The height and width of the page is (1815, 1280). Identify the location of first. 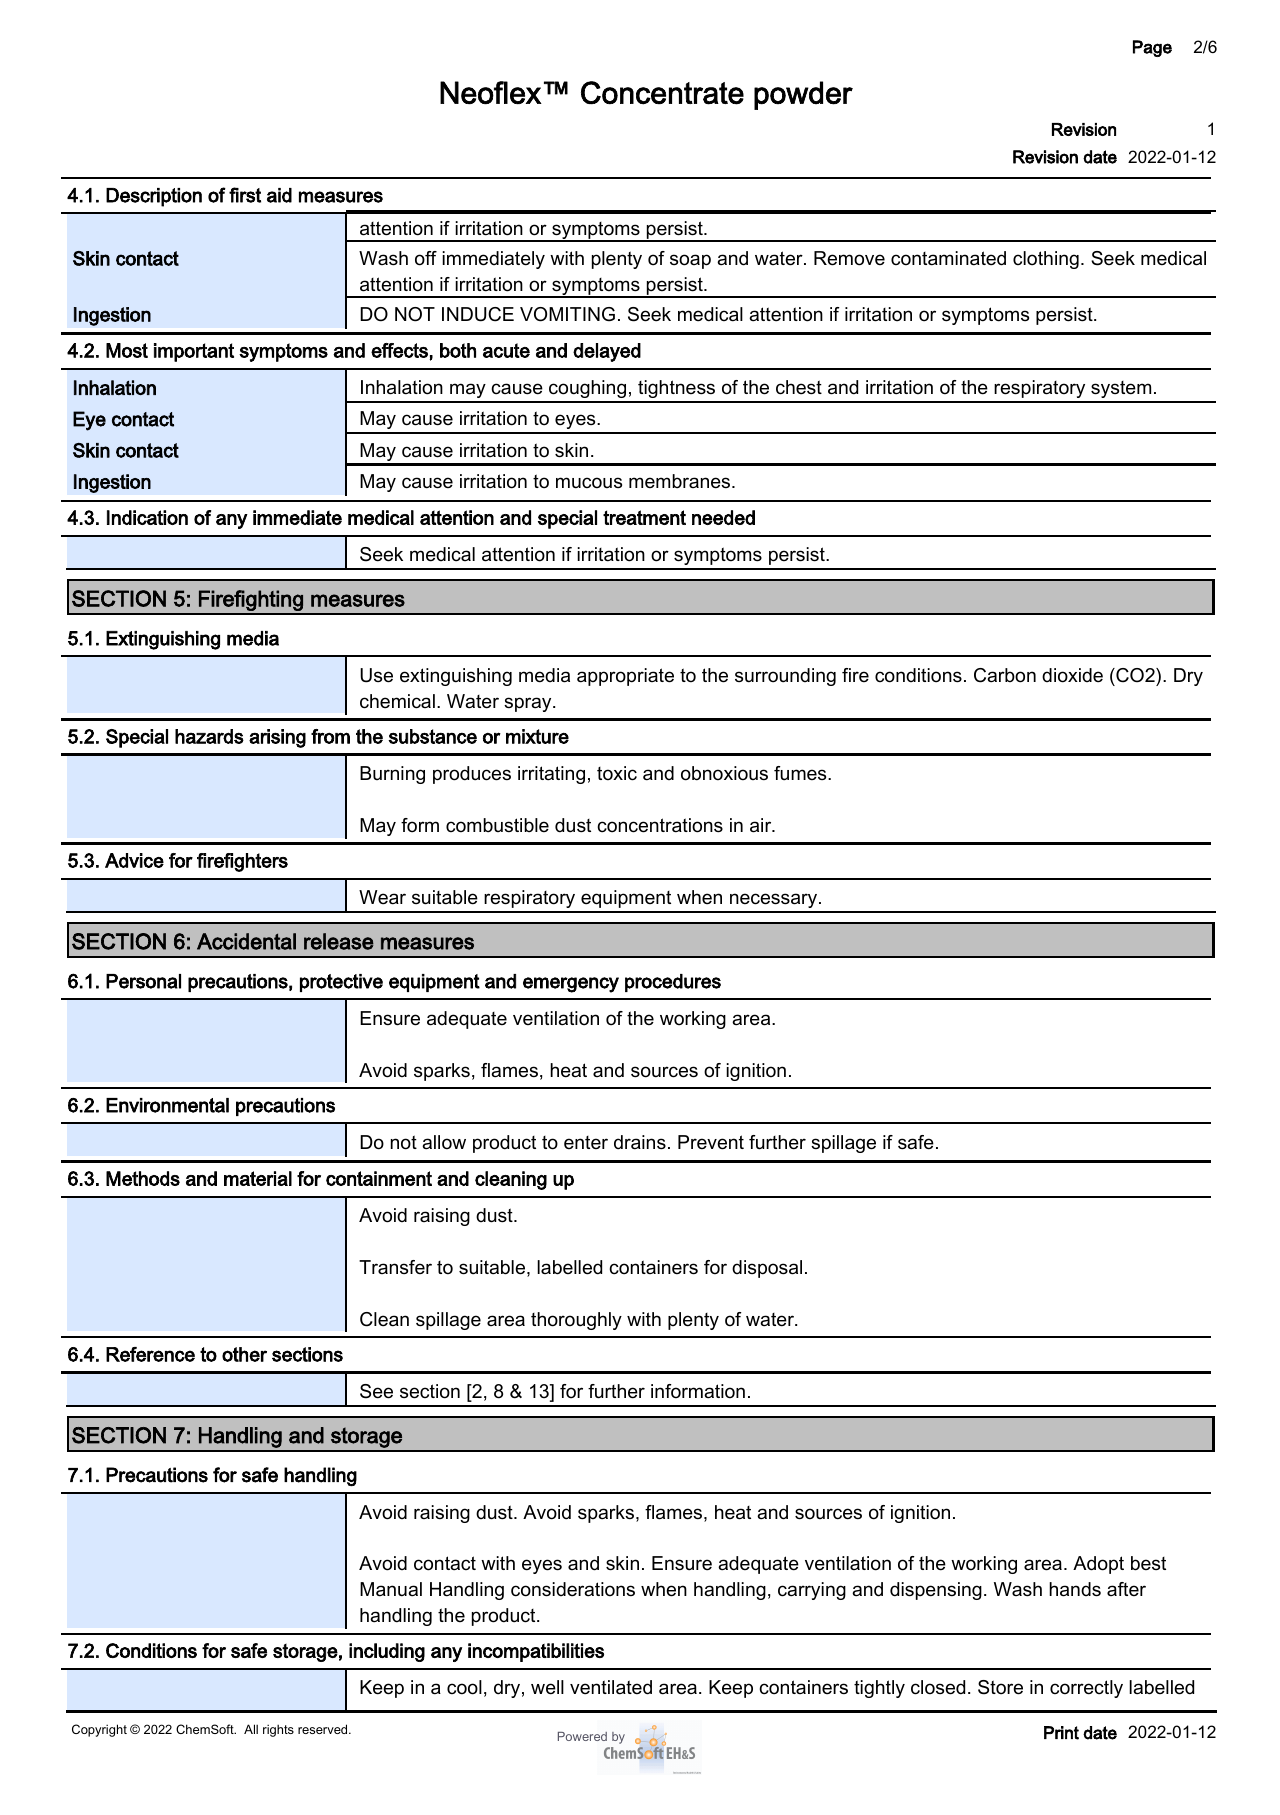
(245, 195).
